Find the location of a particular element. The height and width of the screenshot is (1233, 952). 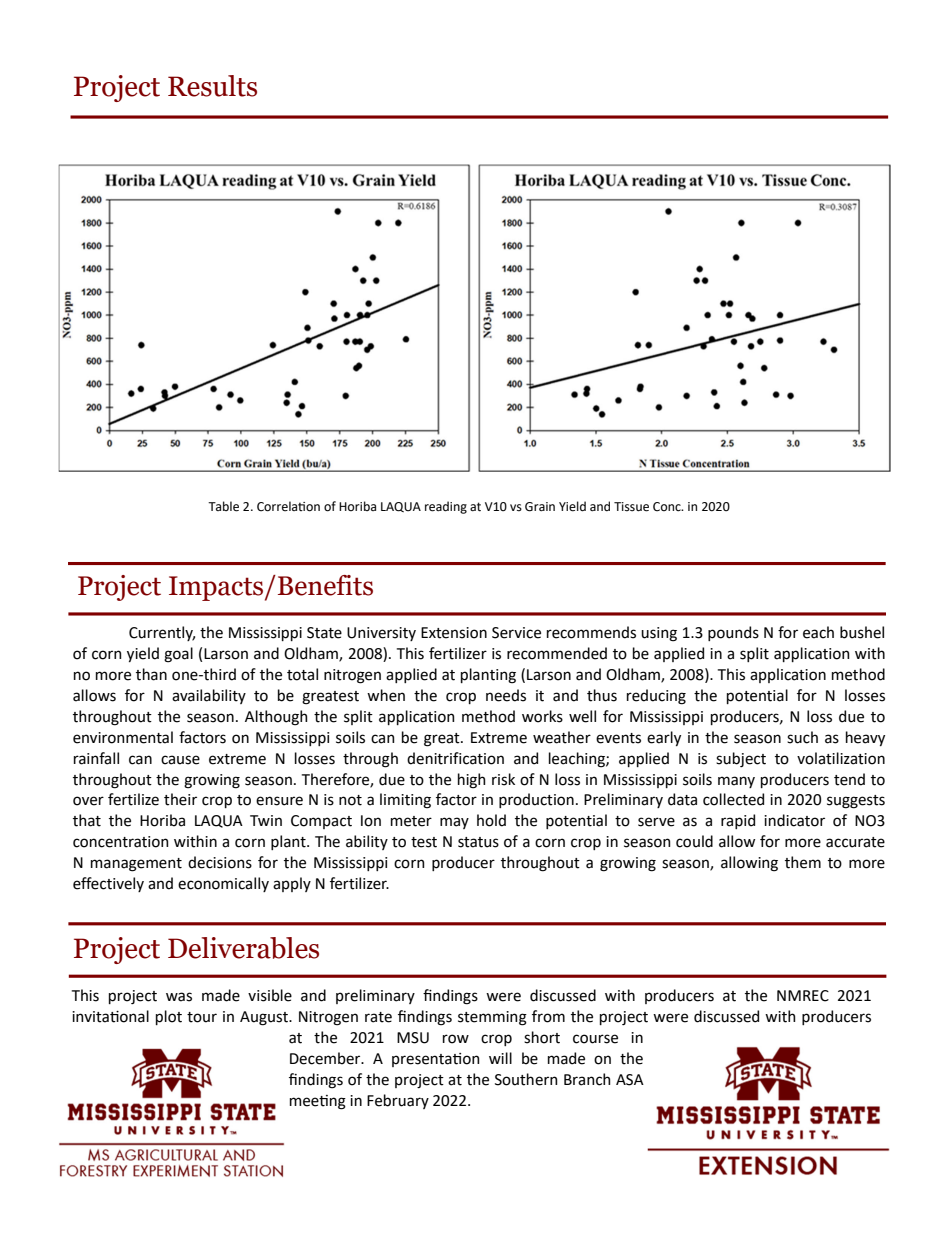

Extension is located at coordinates (454, 633).
